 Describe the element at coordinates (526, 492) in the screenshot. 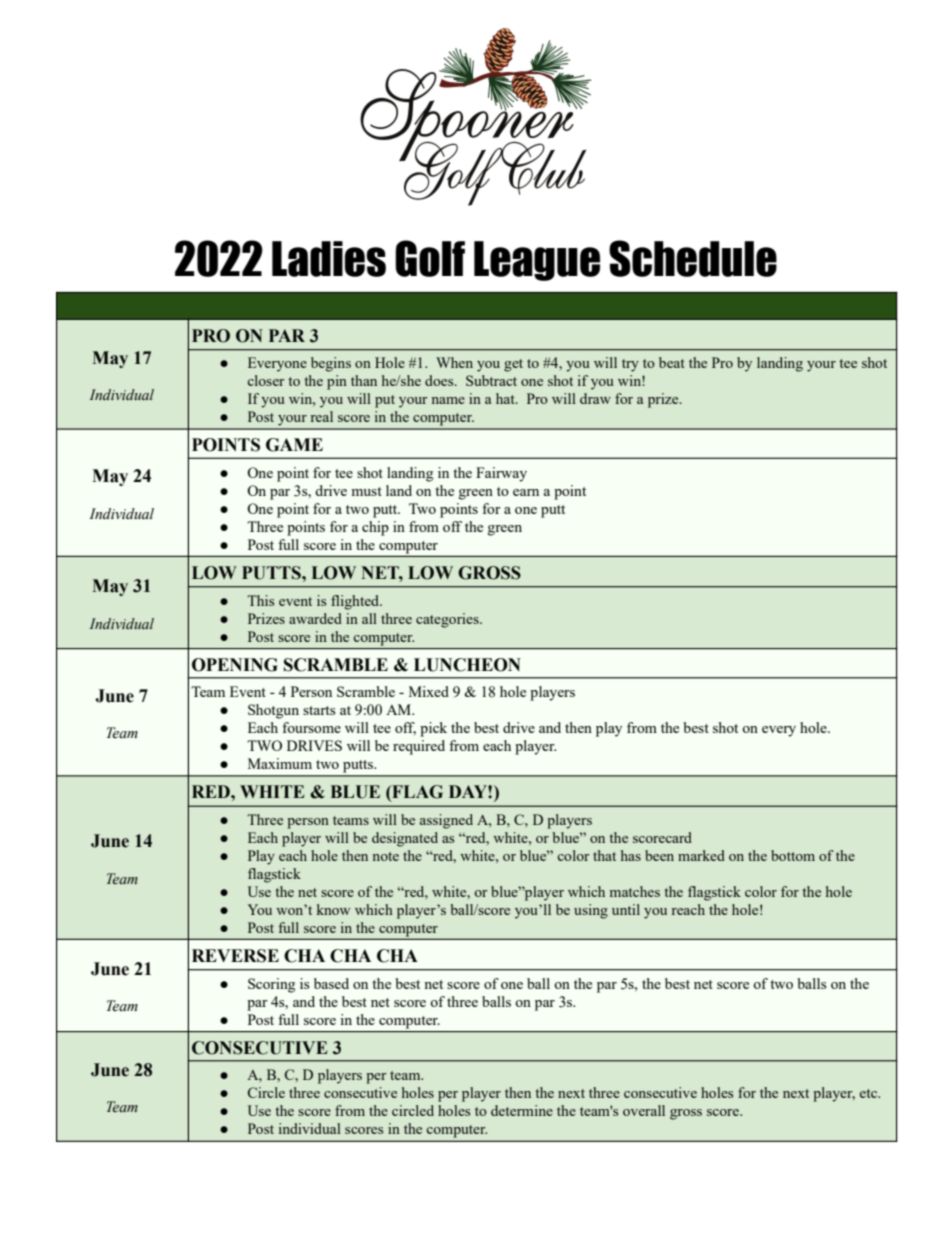

I see `earn` at that location.
